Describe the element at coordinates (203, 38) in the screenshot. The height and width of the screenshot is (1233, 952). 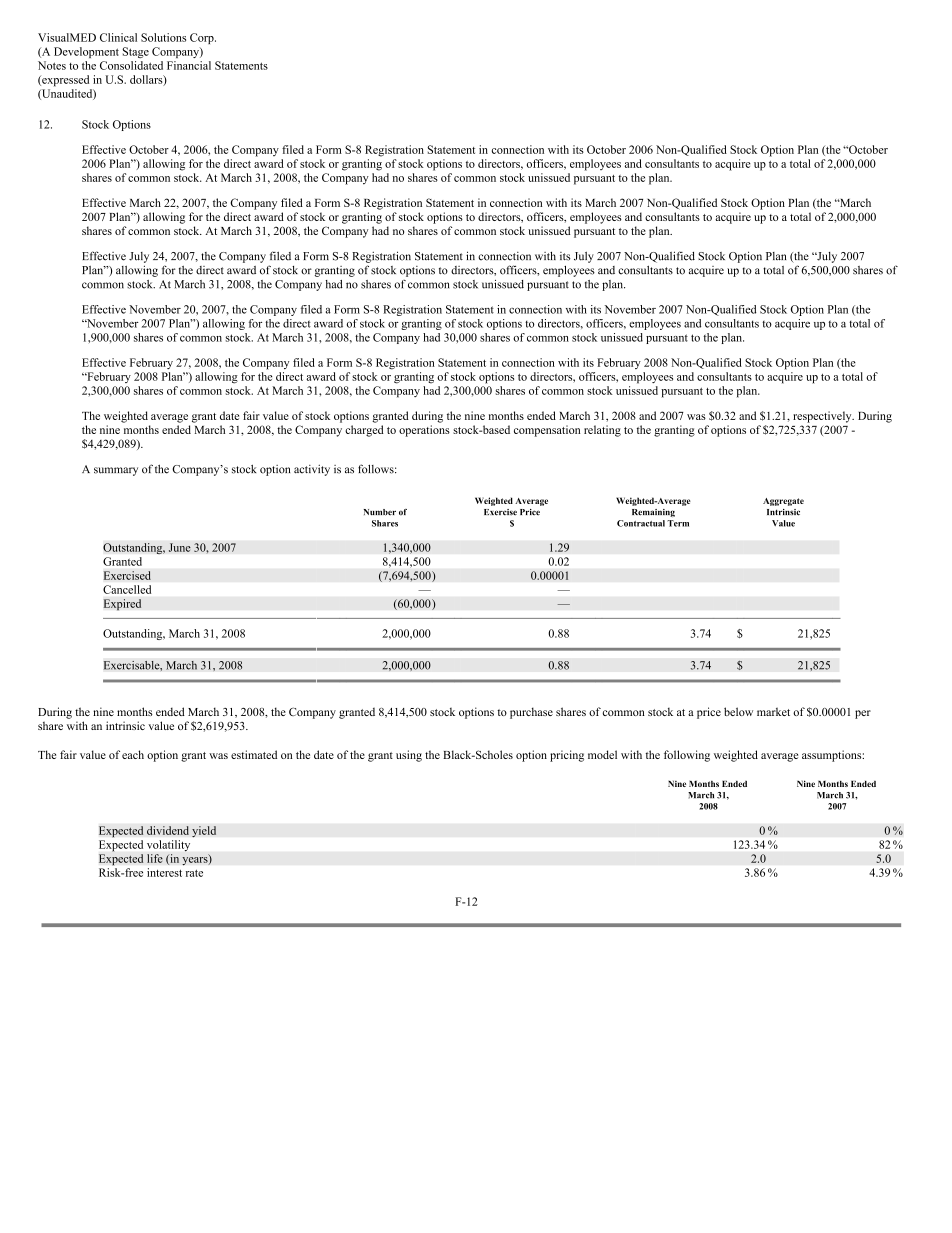
I see `Corp` at that location.
